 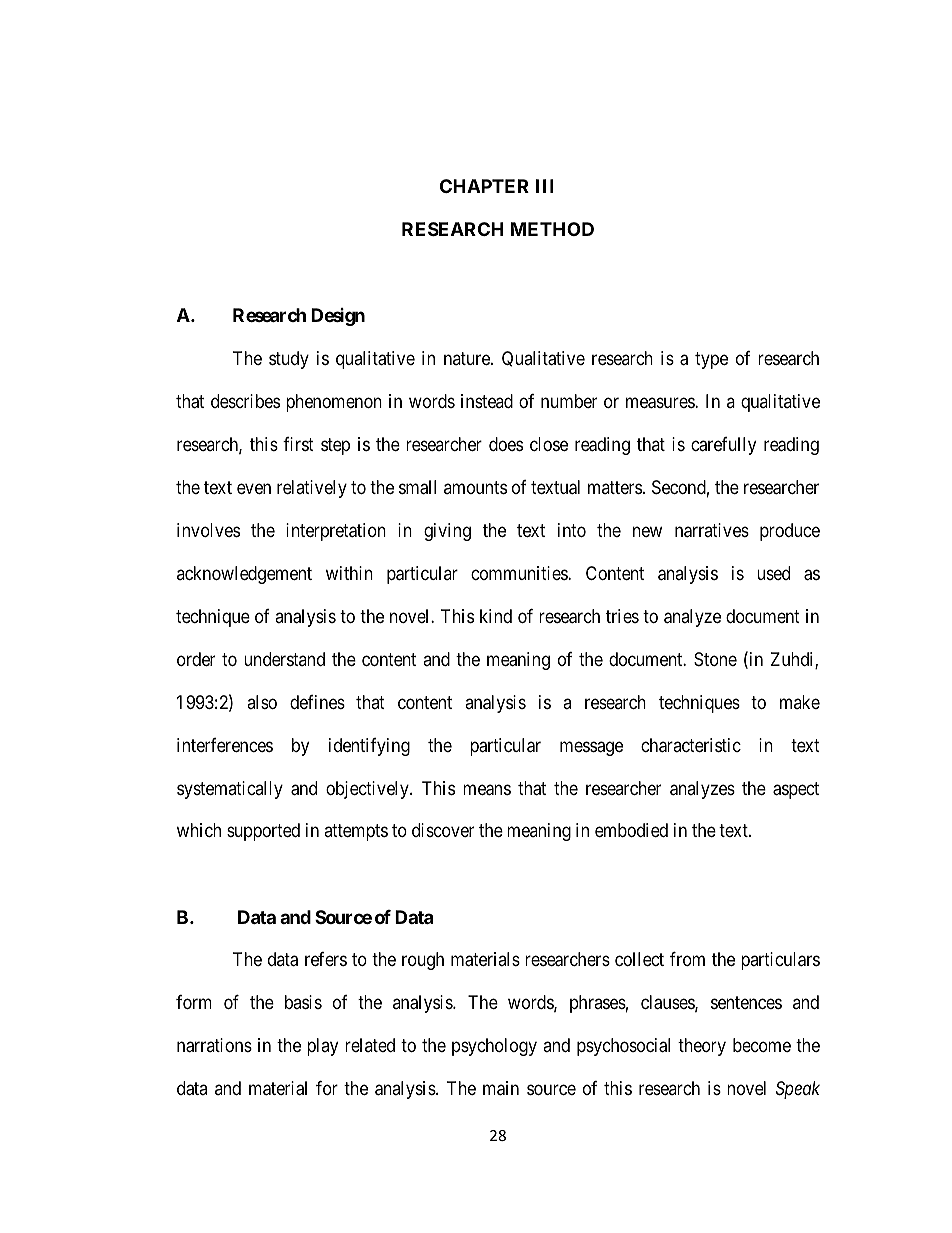 What do you see at coordinates (263, 832) in the image?
I see `supported` at bounding box center [263, 832].
